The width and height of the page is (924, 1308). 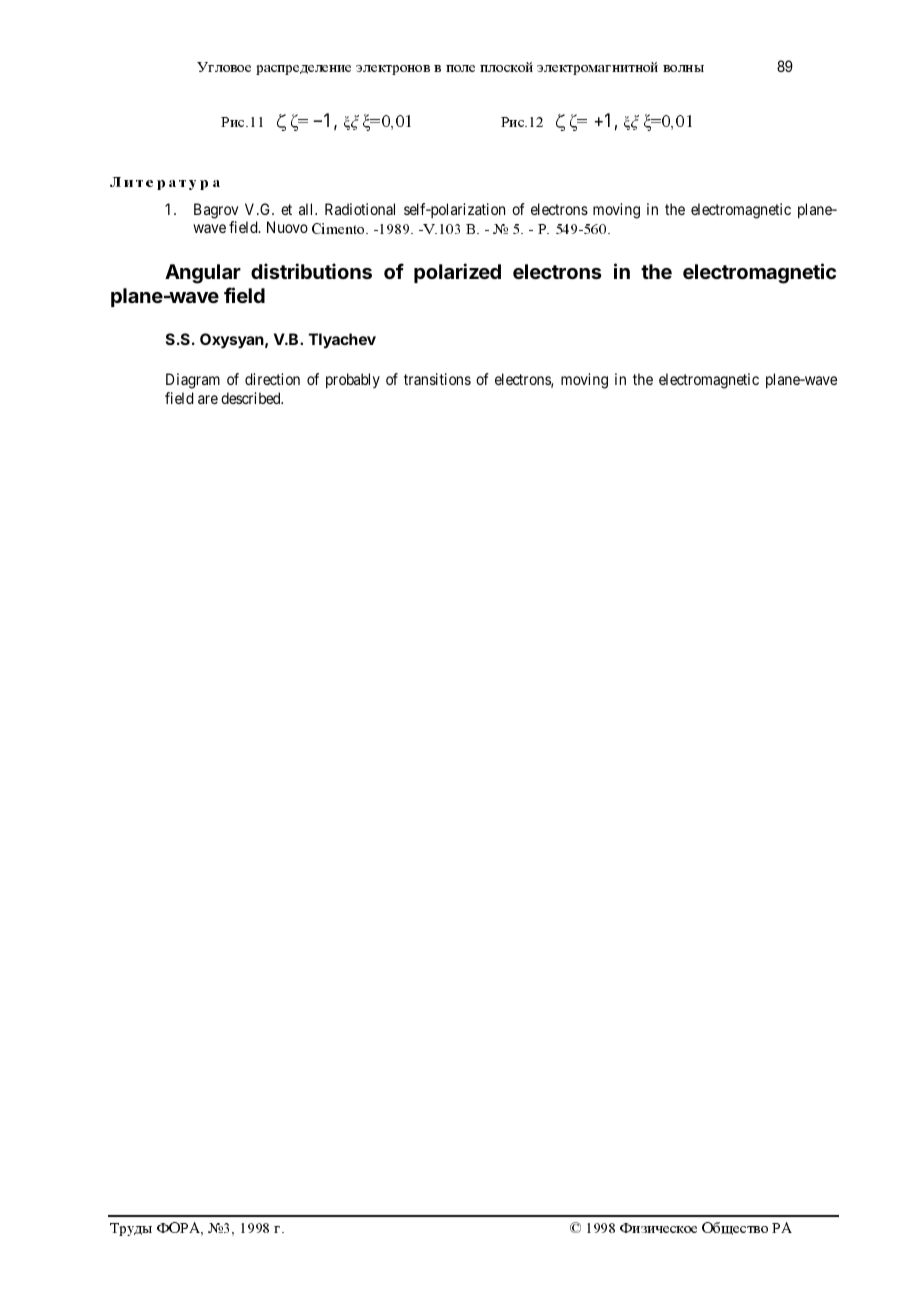 I want to click on all, so click(x=307, y=209).
